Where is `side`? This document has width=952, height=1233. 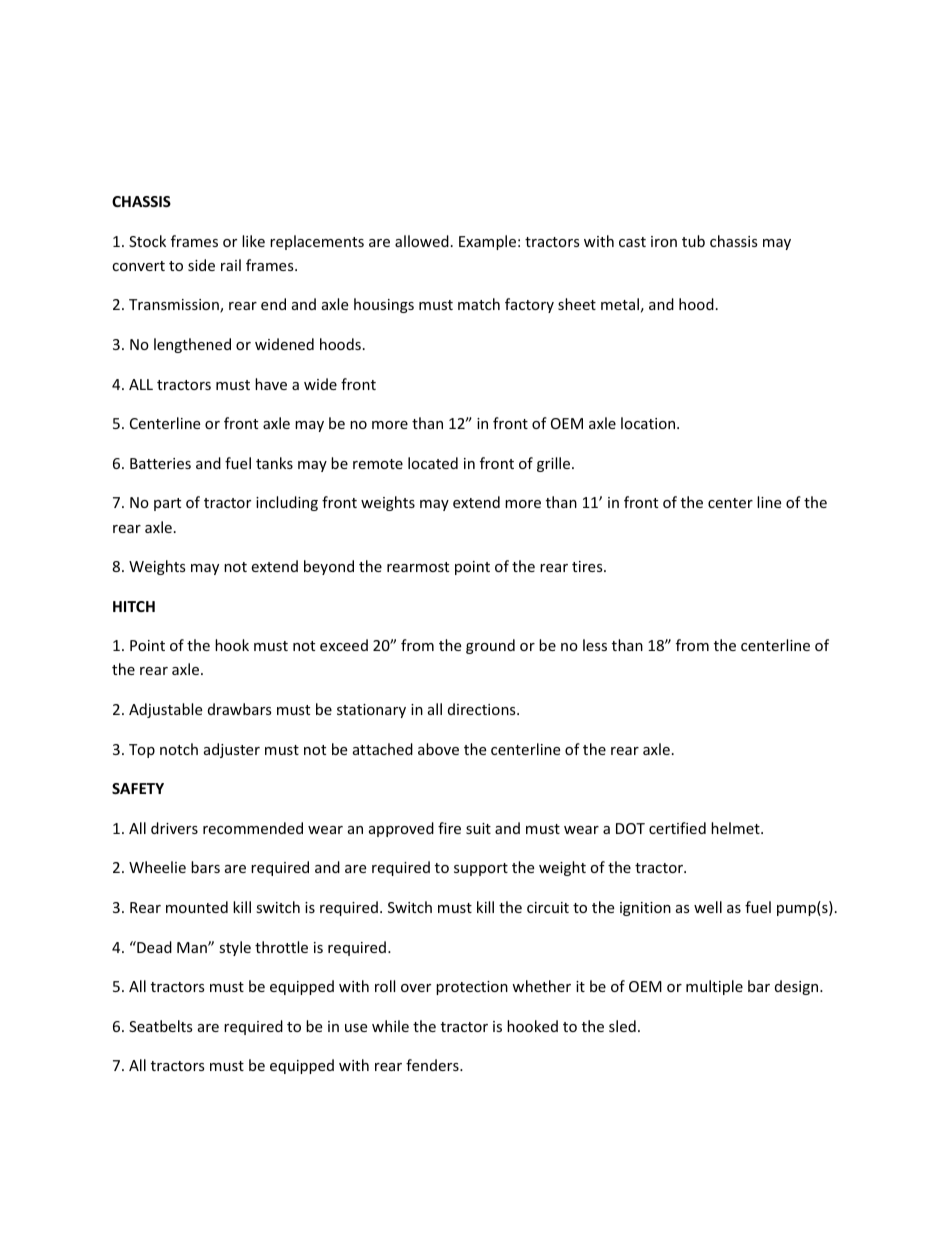
side is located at coordinates (201, 265).
